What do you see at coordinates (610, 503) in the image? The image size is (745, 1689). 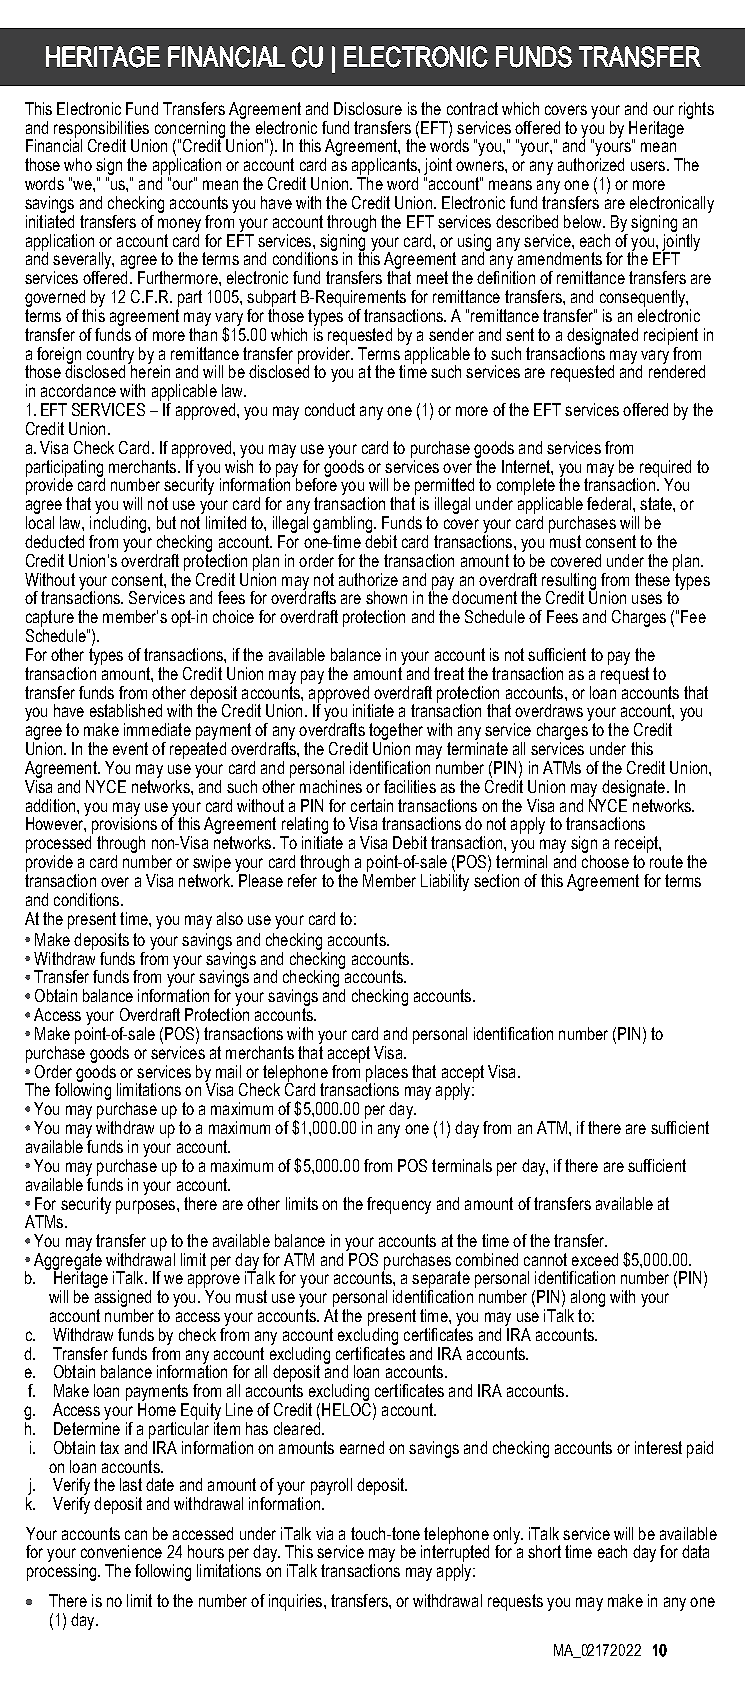 I see `federal` at bounding box center [610, 503].
